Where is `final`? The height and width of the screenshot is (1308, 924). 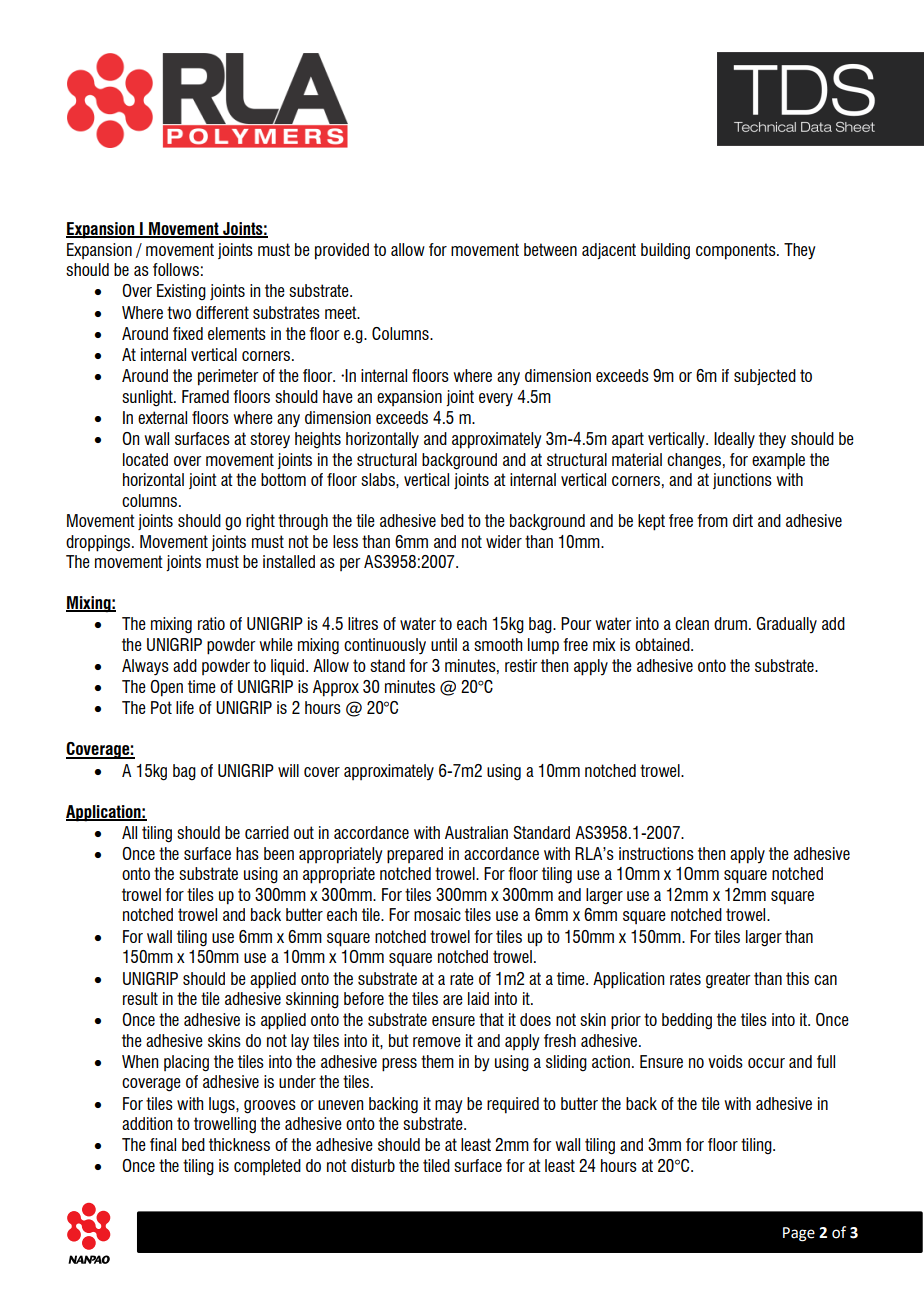 final is located at coordinates (163, 1144).
